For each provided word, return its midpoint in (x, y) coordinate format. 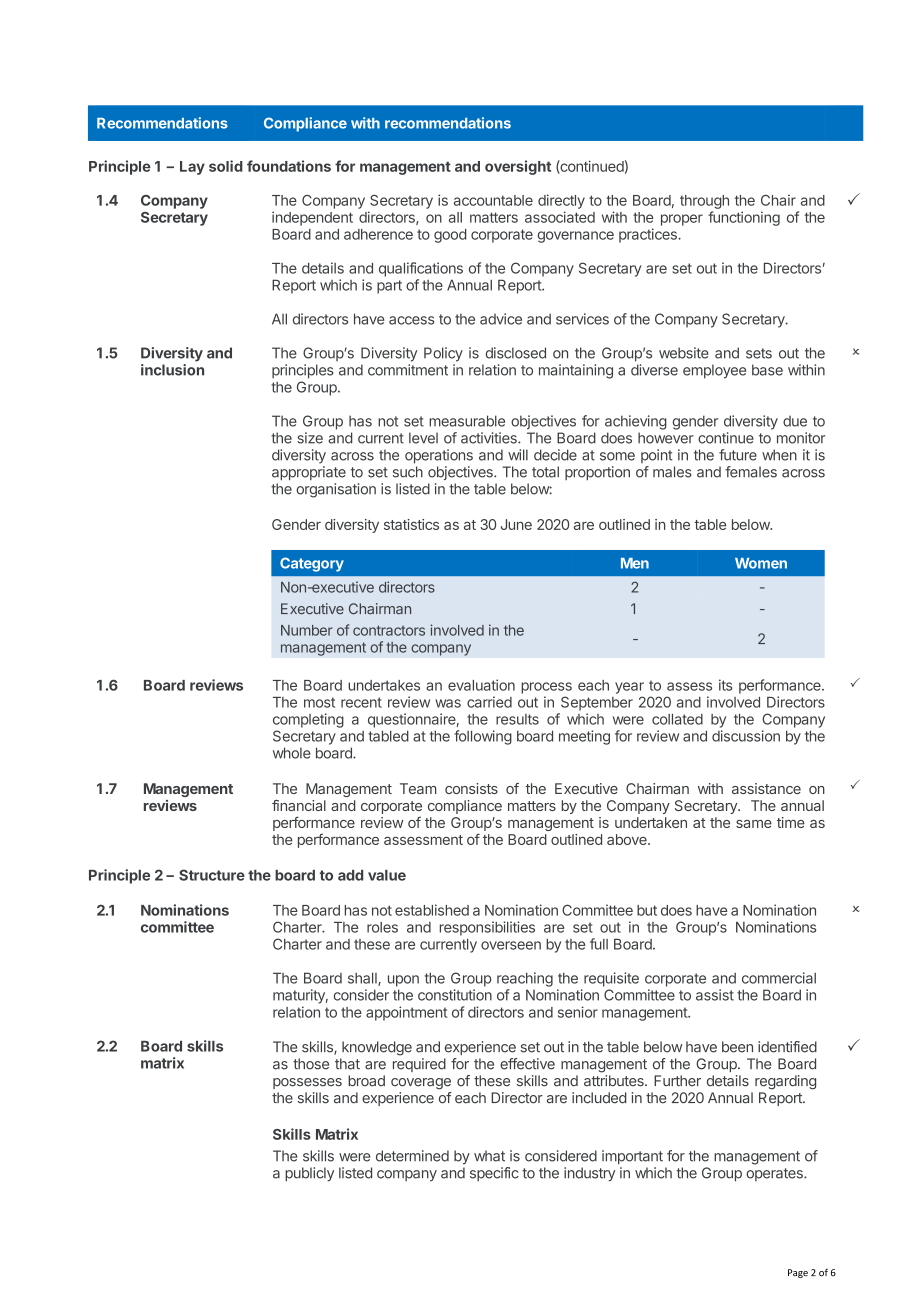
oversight (518, 167)
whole (292, 753)
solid (226, 166)
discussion (746, 736)
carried (489, 702)
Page (798, 1273)
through (704, 202)
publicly (309, 1174)
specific (494, 1174)
